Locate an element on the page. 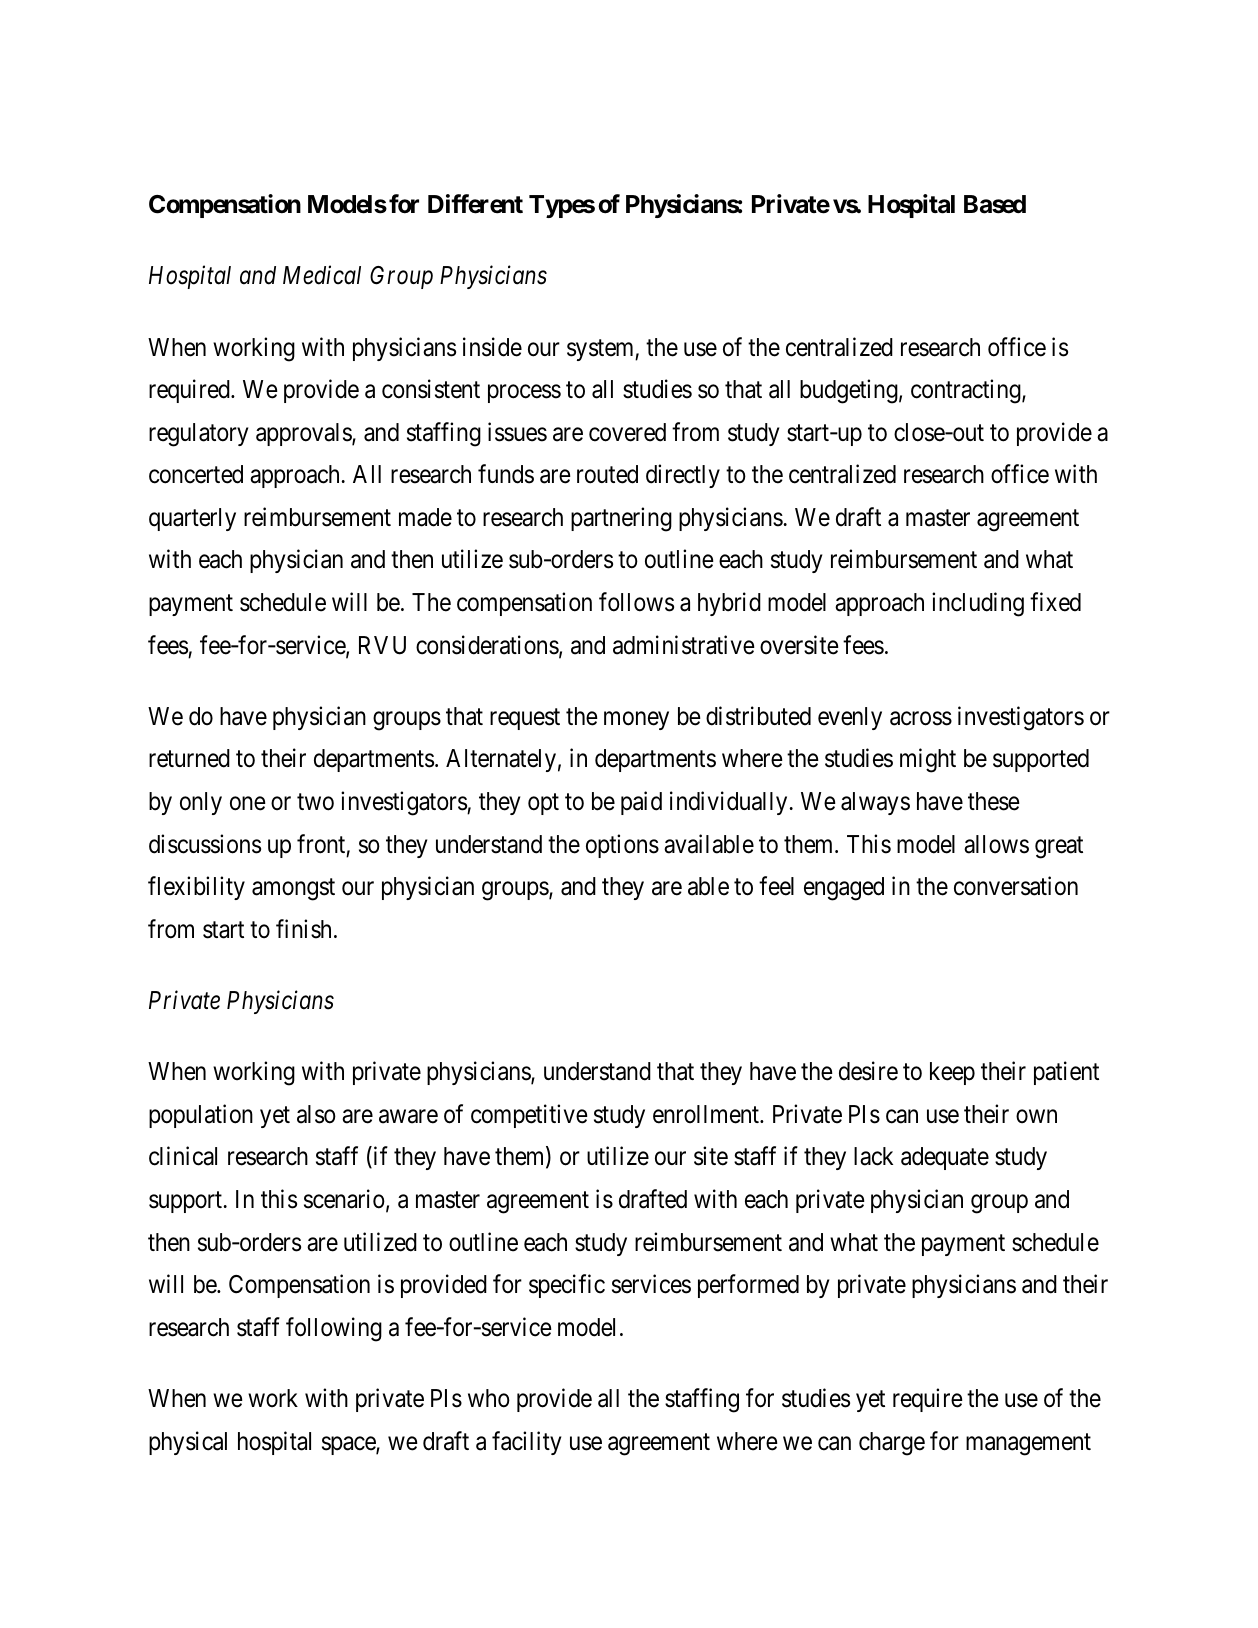  Medical is located at coordinates (322, 275).
